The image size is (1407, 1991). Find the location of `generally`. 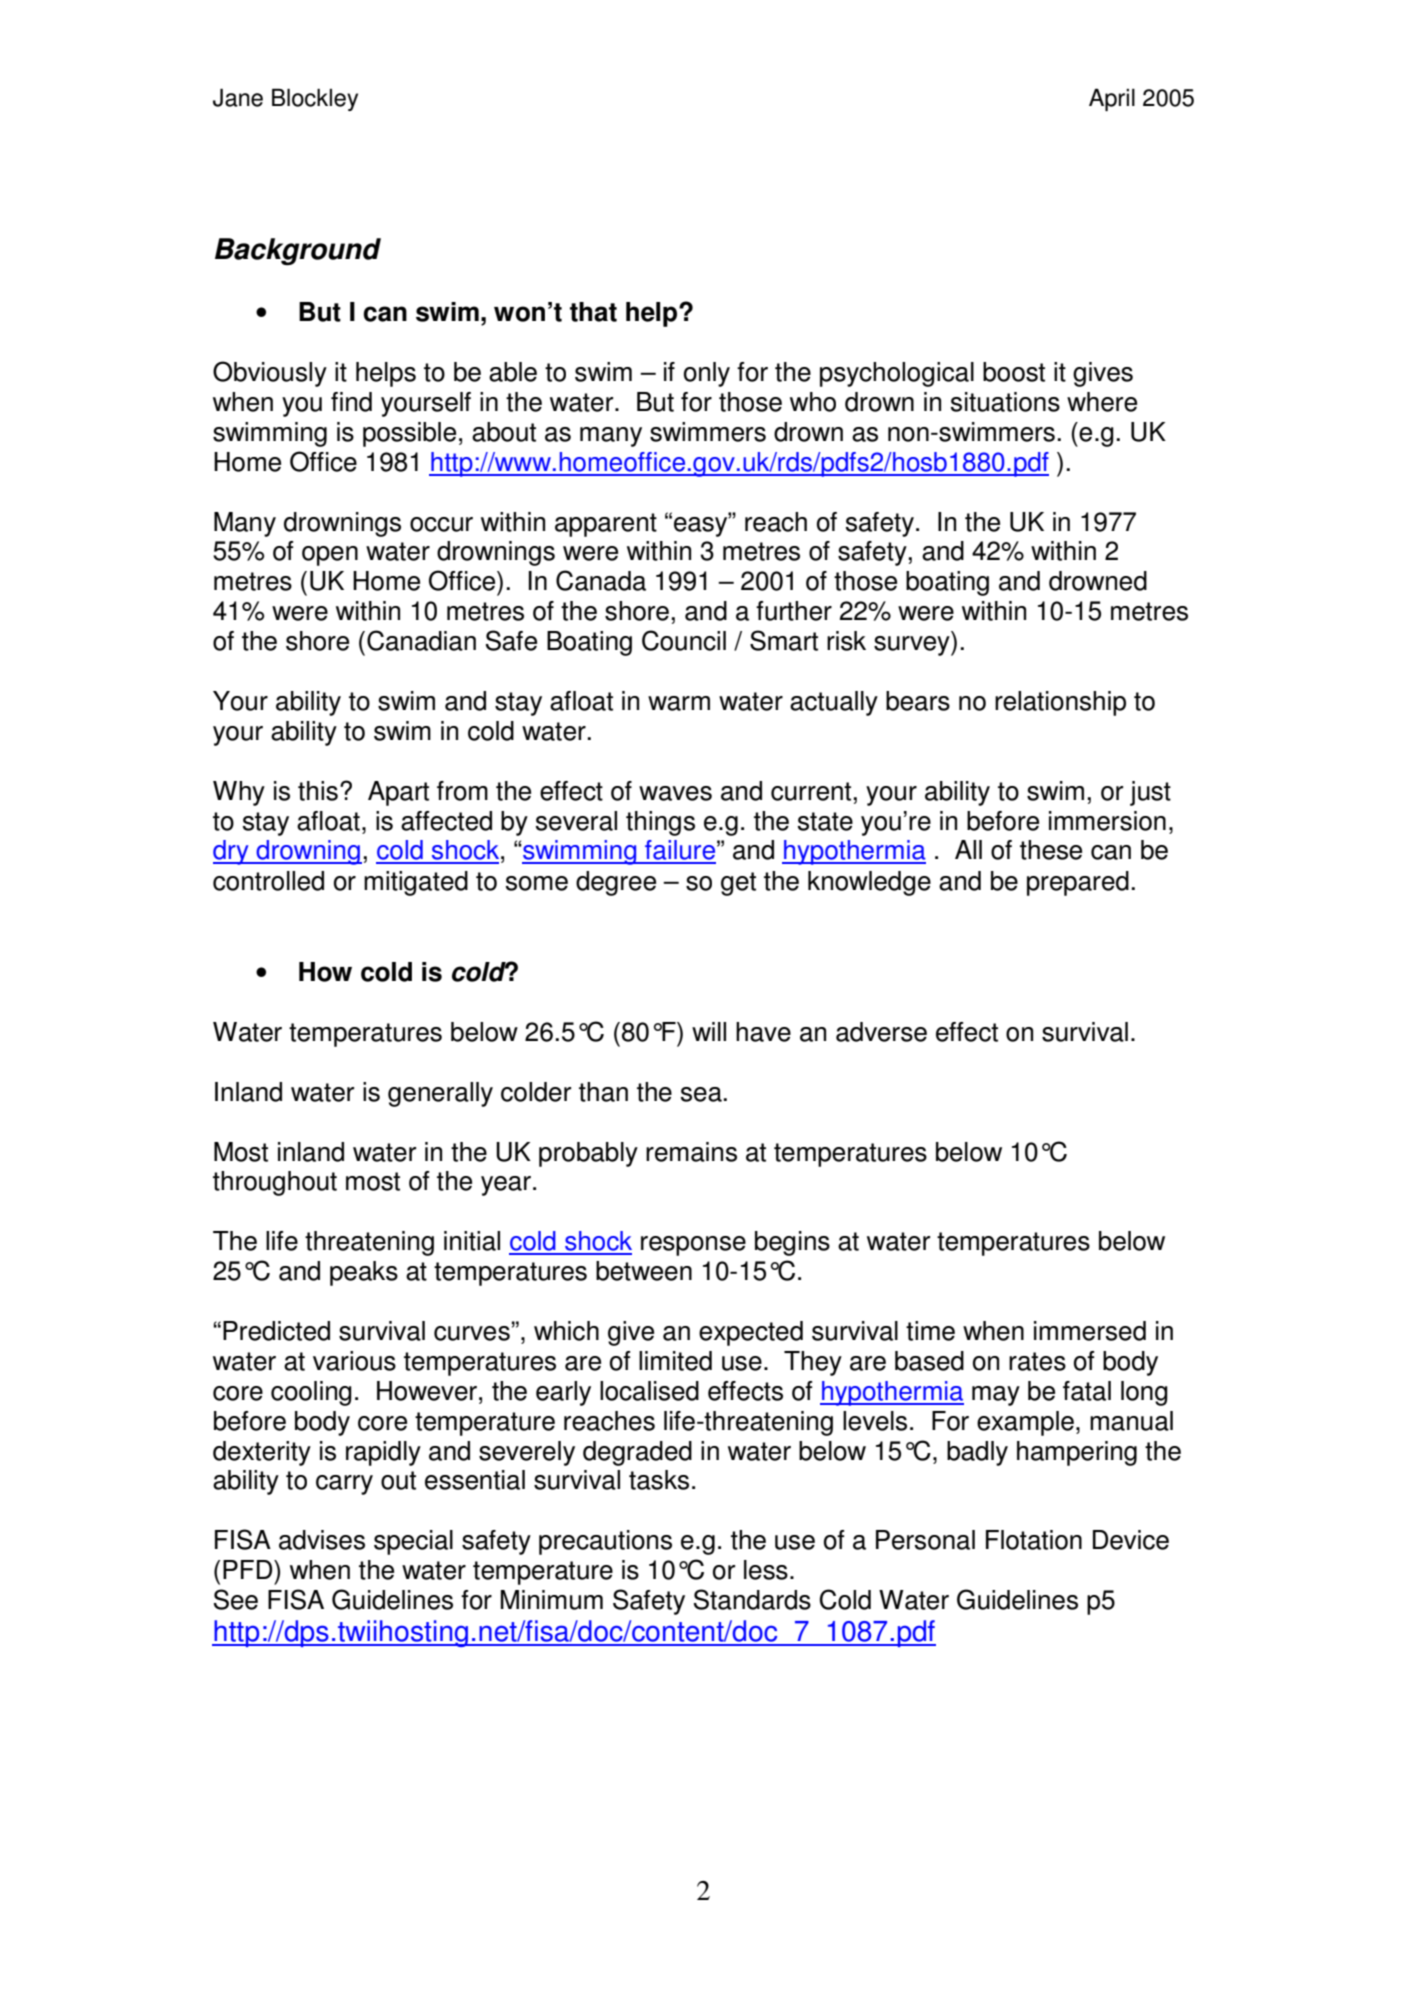

generally is located at coordinates (440, 1094).
